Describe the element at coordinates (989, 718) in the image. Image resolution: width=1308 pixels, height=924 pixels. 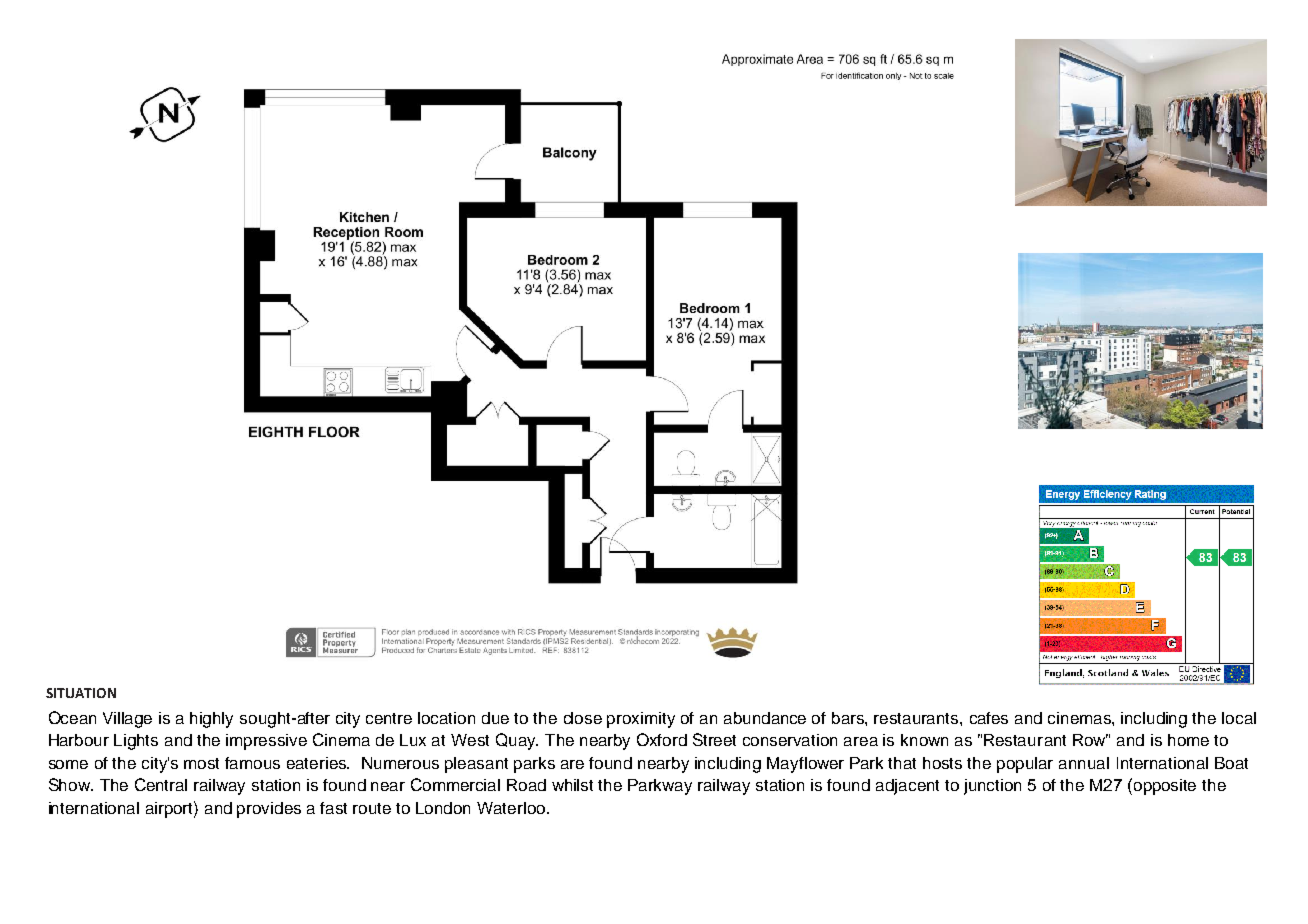
I see `cafes` at that location.
